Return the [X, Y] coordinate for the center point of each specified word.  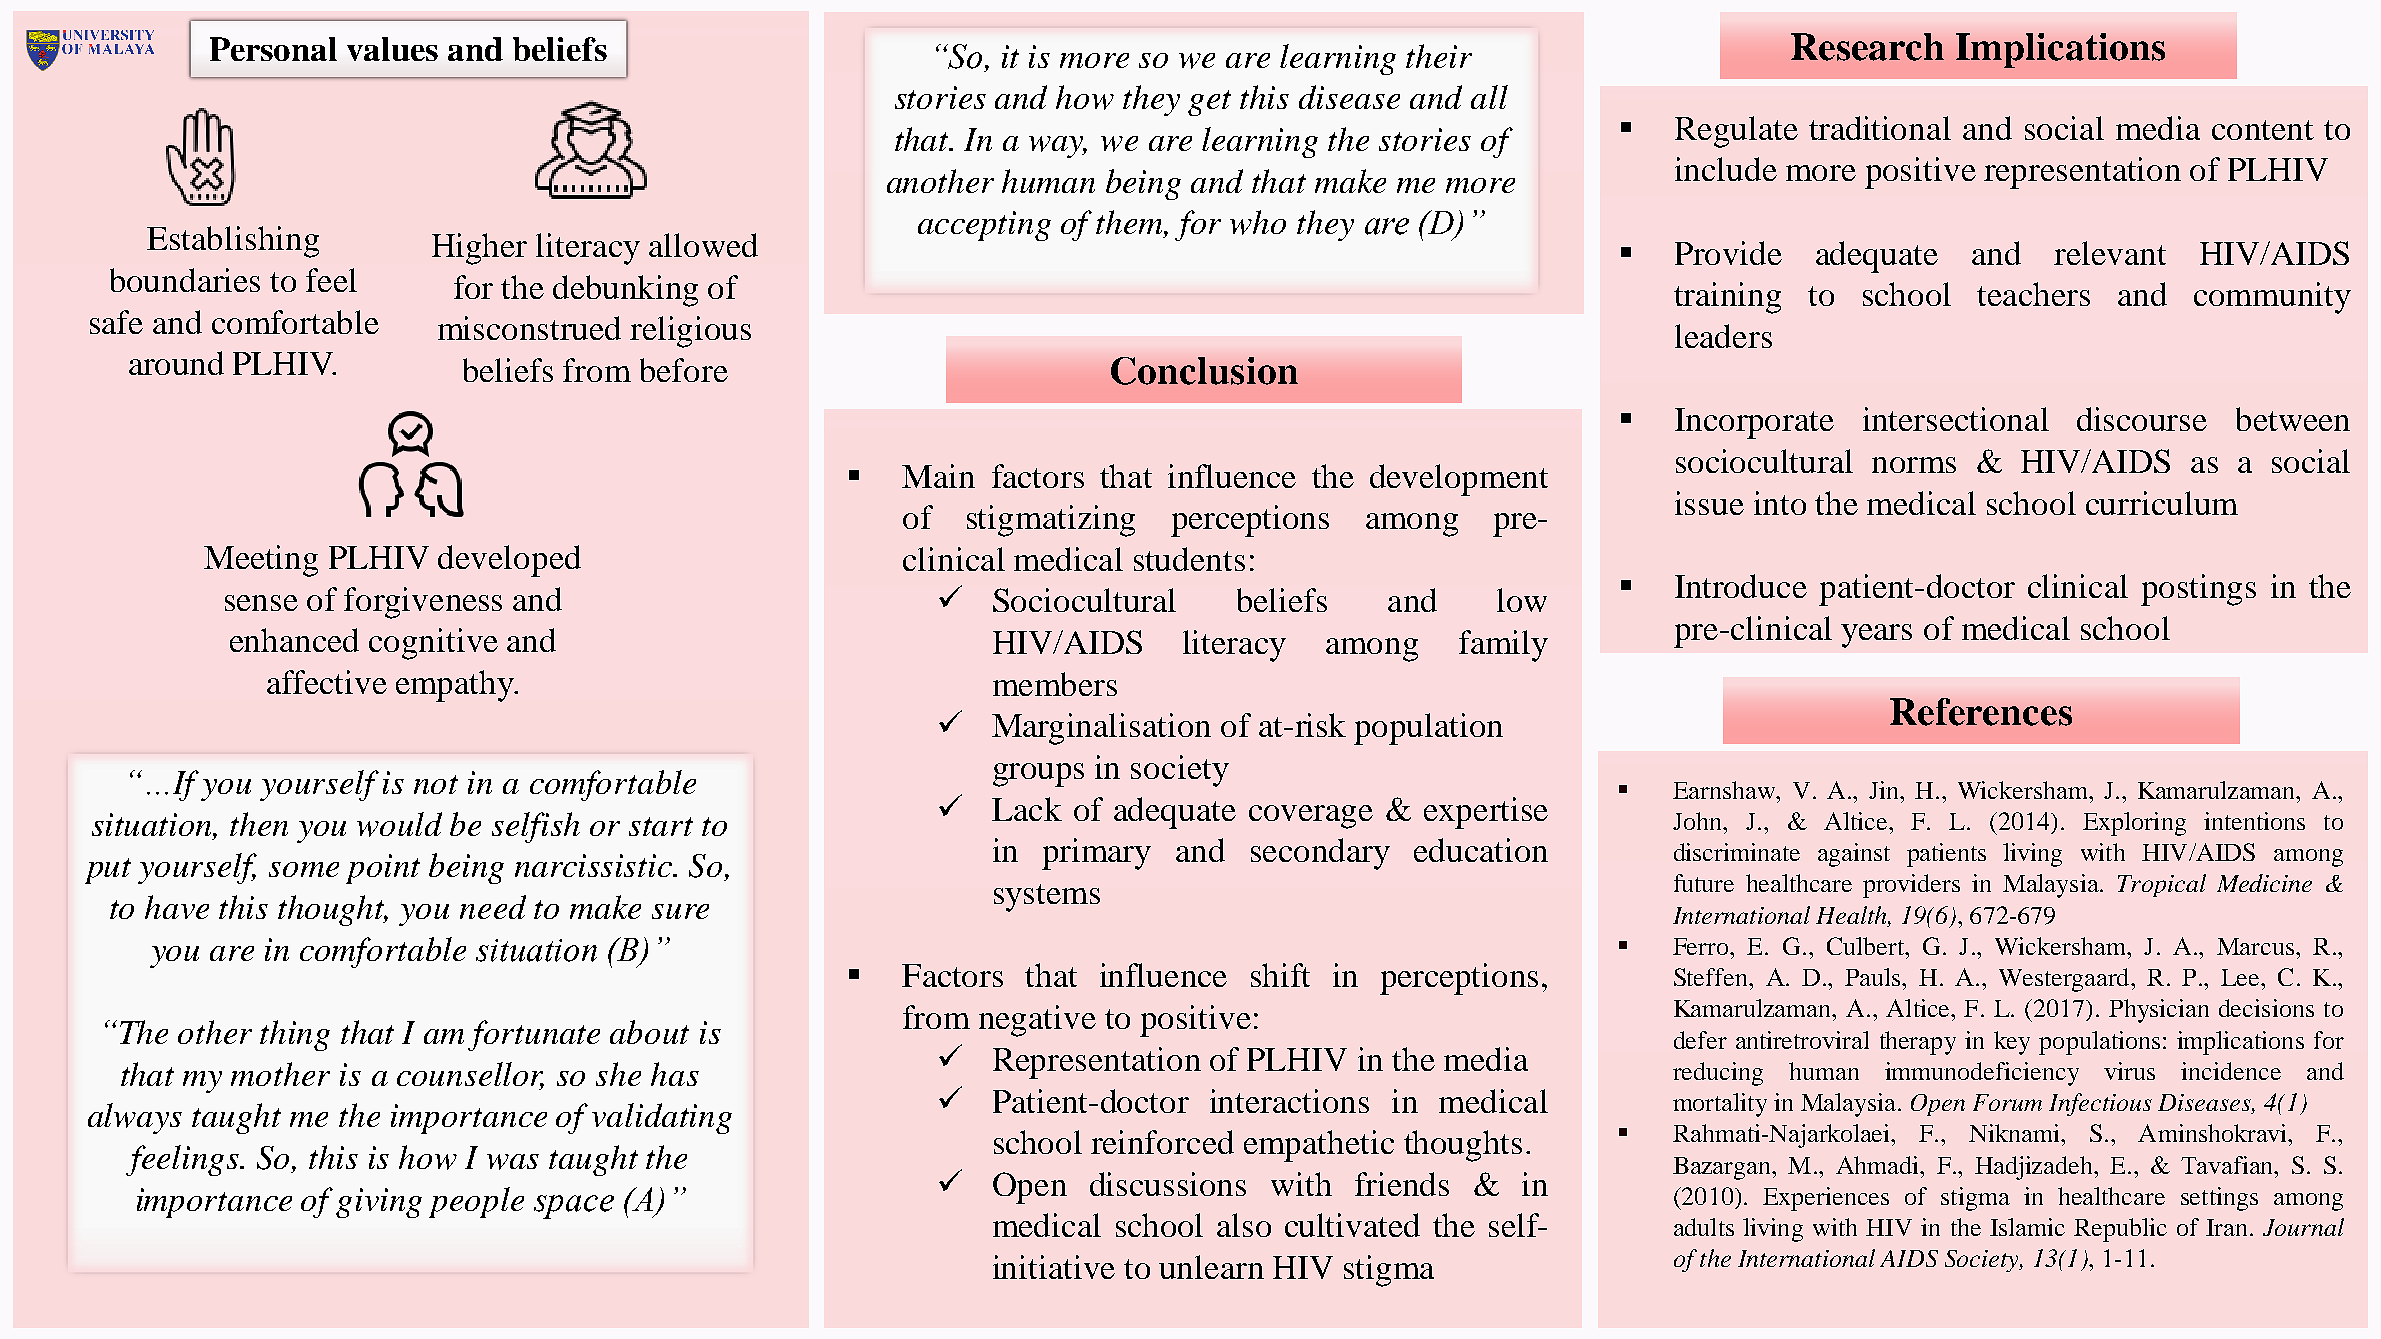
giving [379, 1203]
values [392, 49]
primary [1096, 854]
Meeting [261, 561]
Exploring [2134, 824]
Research [1867, 47]
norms [1914, 465]
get [1209, 103]
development [1459, 480]
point [383, 869]
